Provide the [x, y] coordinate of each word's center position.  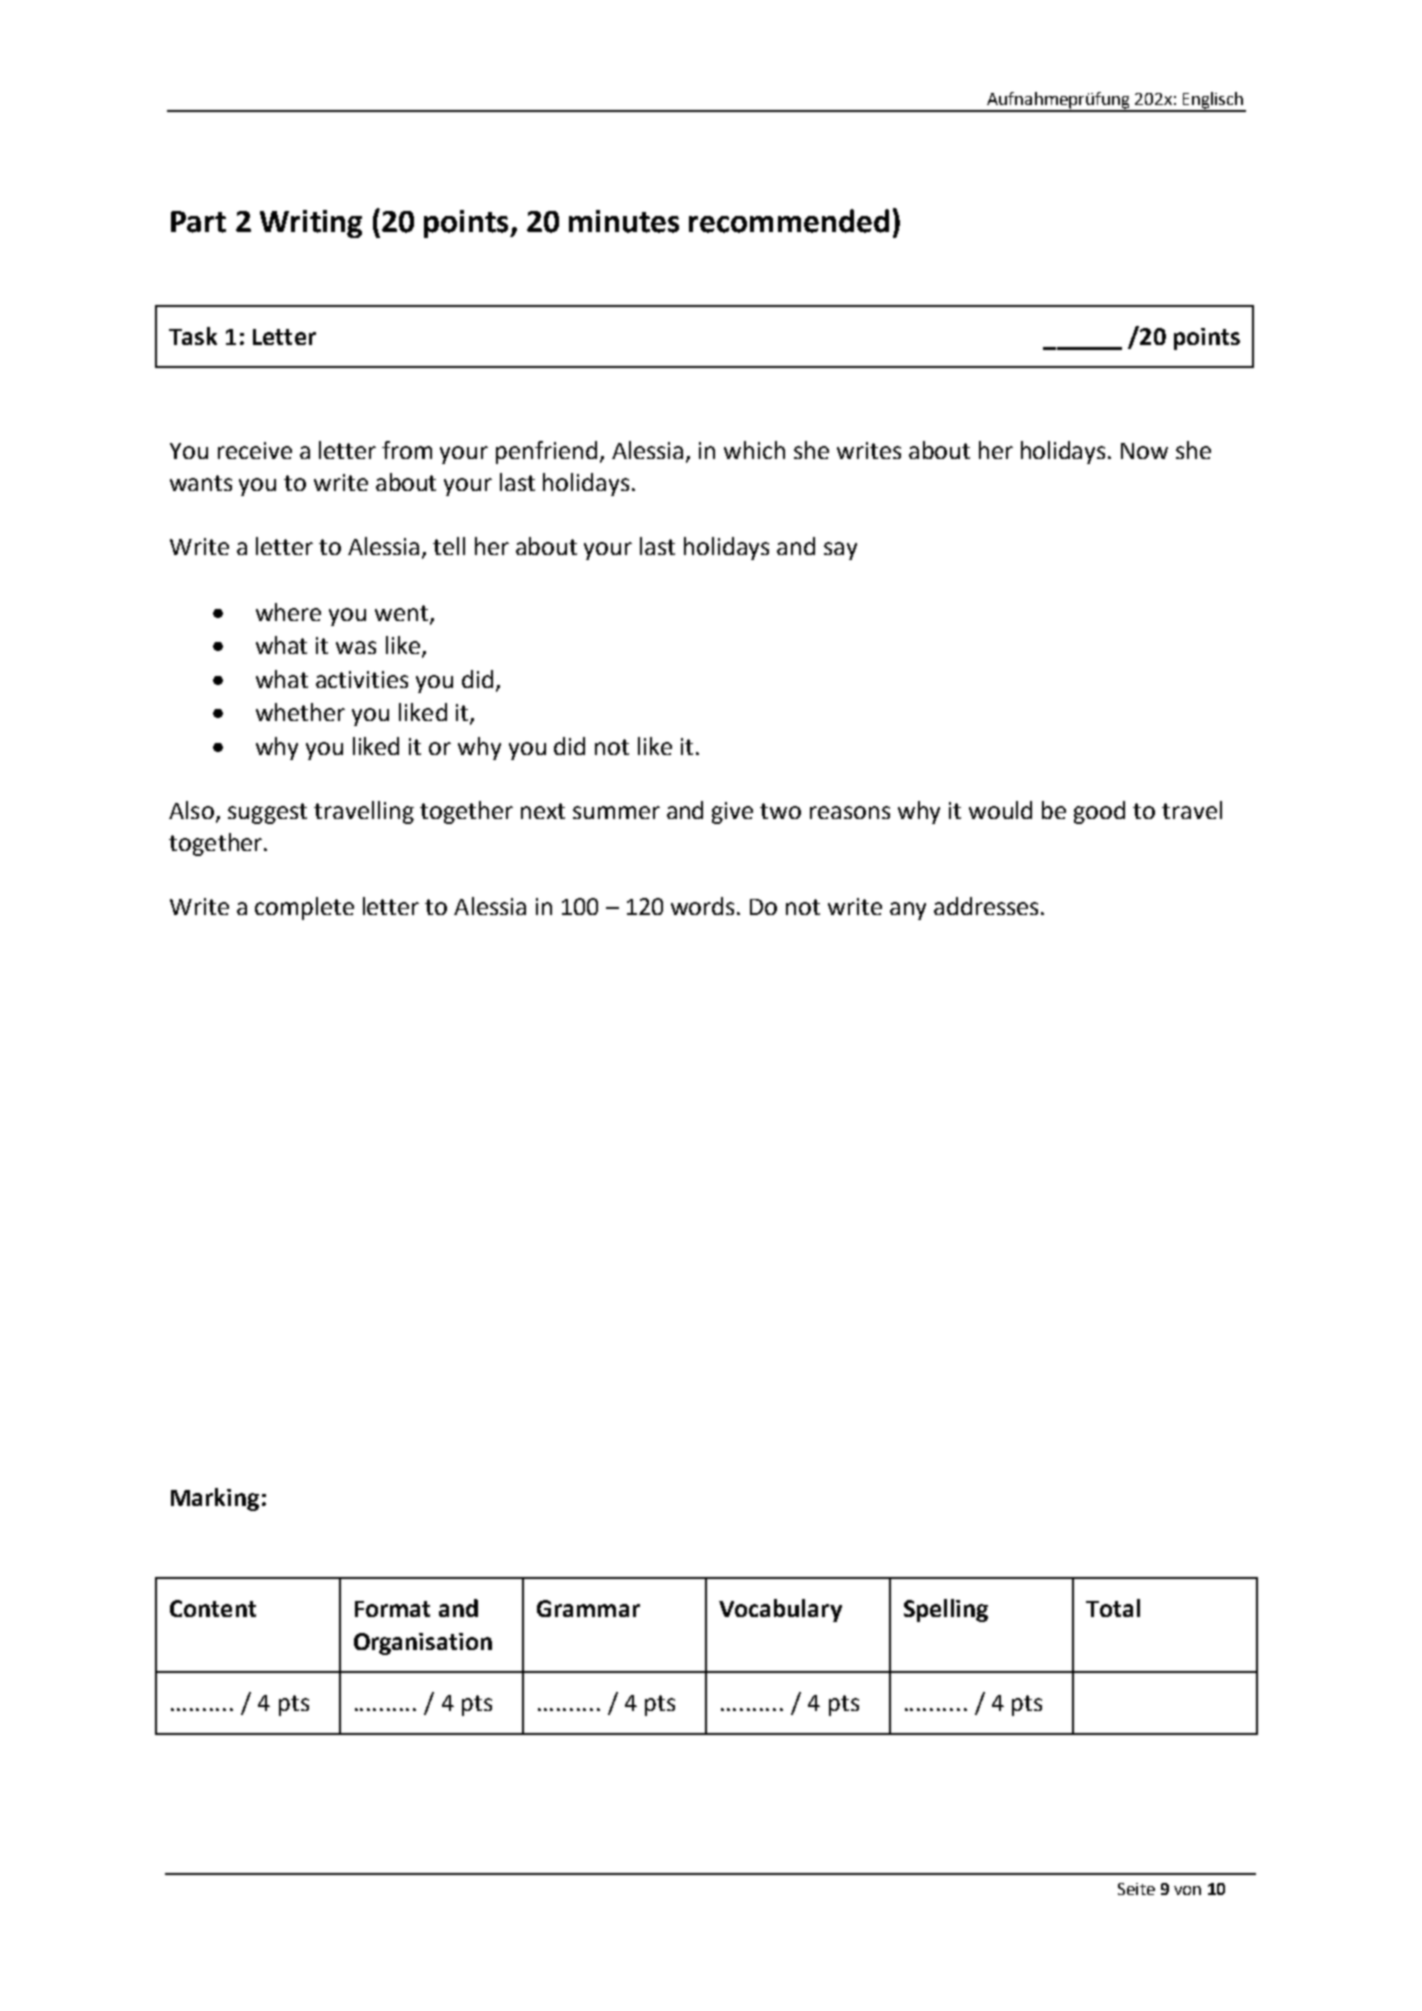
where [288, 612]
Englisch [1212, 101]
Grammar [588, 1608]
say [840, 551]
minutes [624, 221]
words [704, 906]
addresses [986, 906]
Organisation [423, 1644]
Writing [311, 224]
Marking [215, 1499]
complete [304, 908]
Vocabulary [780, 1610]
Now [1144, 451]
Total [1113, 1608]
